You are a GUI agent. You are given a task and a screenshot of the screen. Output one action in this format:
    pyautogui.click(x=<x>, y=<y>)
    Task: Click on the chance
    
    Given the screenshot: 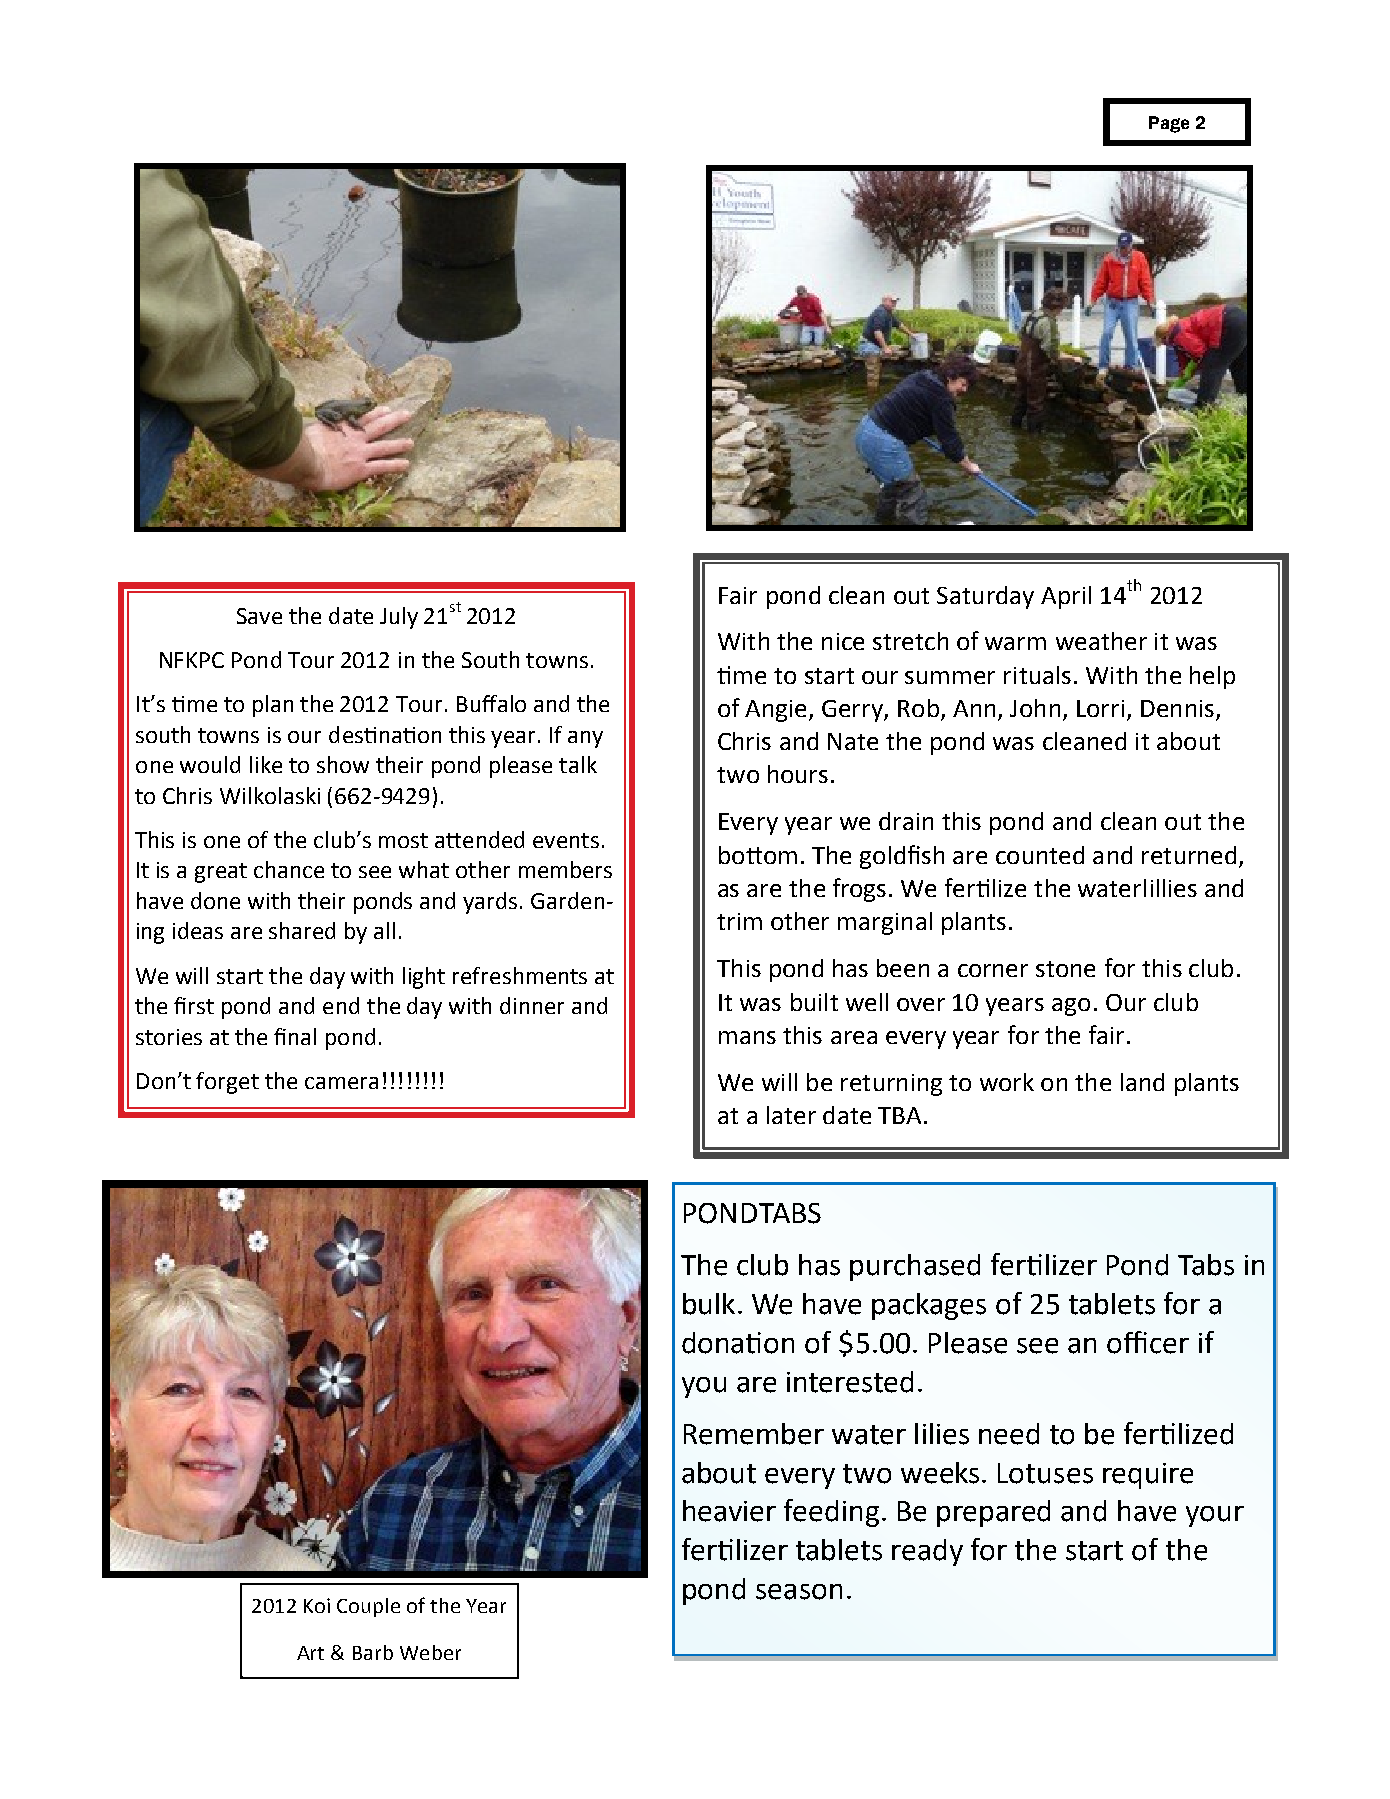 What is the action you would take?
    pyautogui.click(x=289, y=869)
